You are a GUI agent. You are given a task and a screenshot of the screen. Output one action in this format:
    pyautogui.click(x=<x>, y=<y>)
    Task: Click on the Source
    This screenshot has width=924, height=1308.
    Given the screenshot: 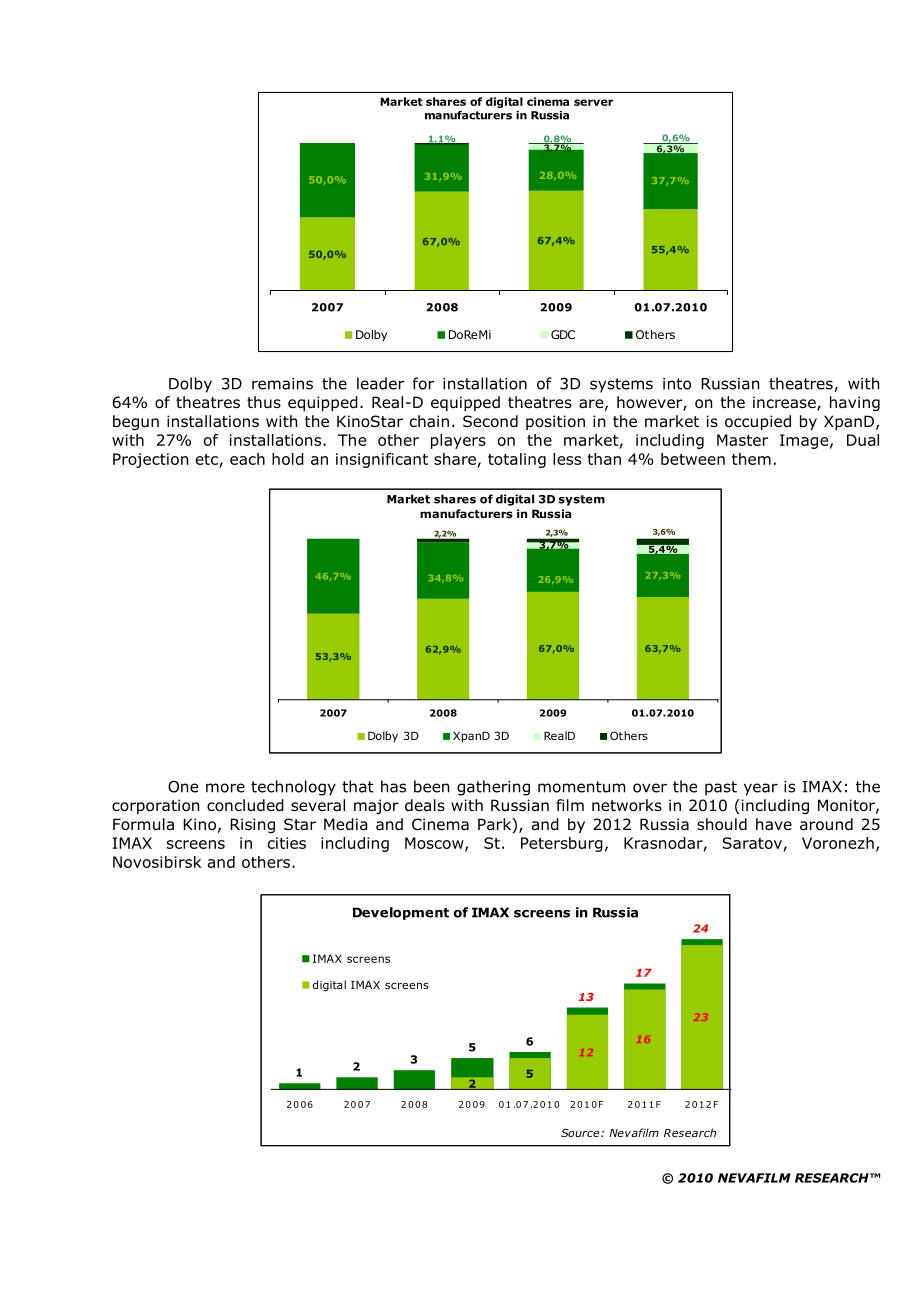 What is the action you would take?
    pyautogui.click(x=581, y=1133)
